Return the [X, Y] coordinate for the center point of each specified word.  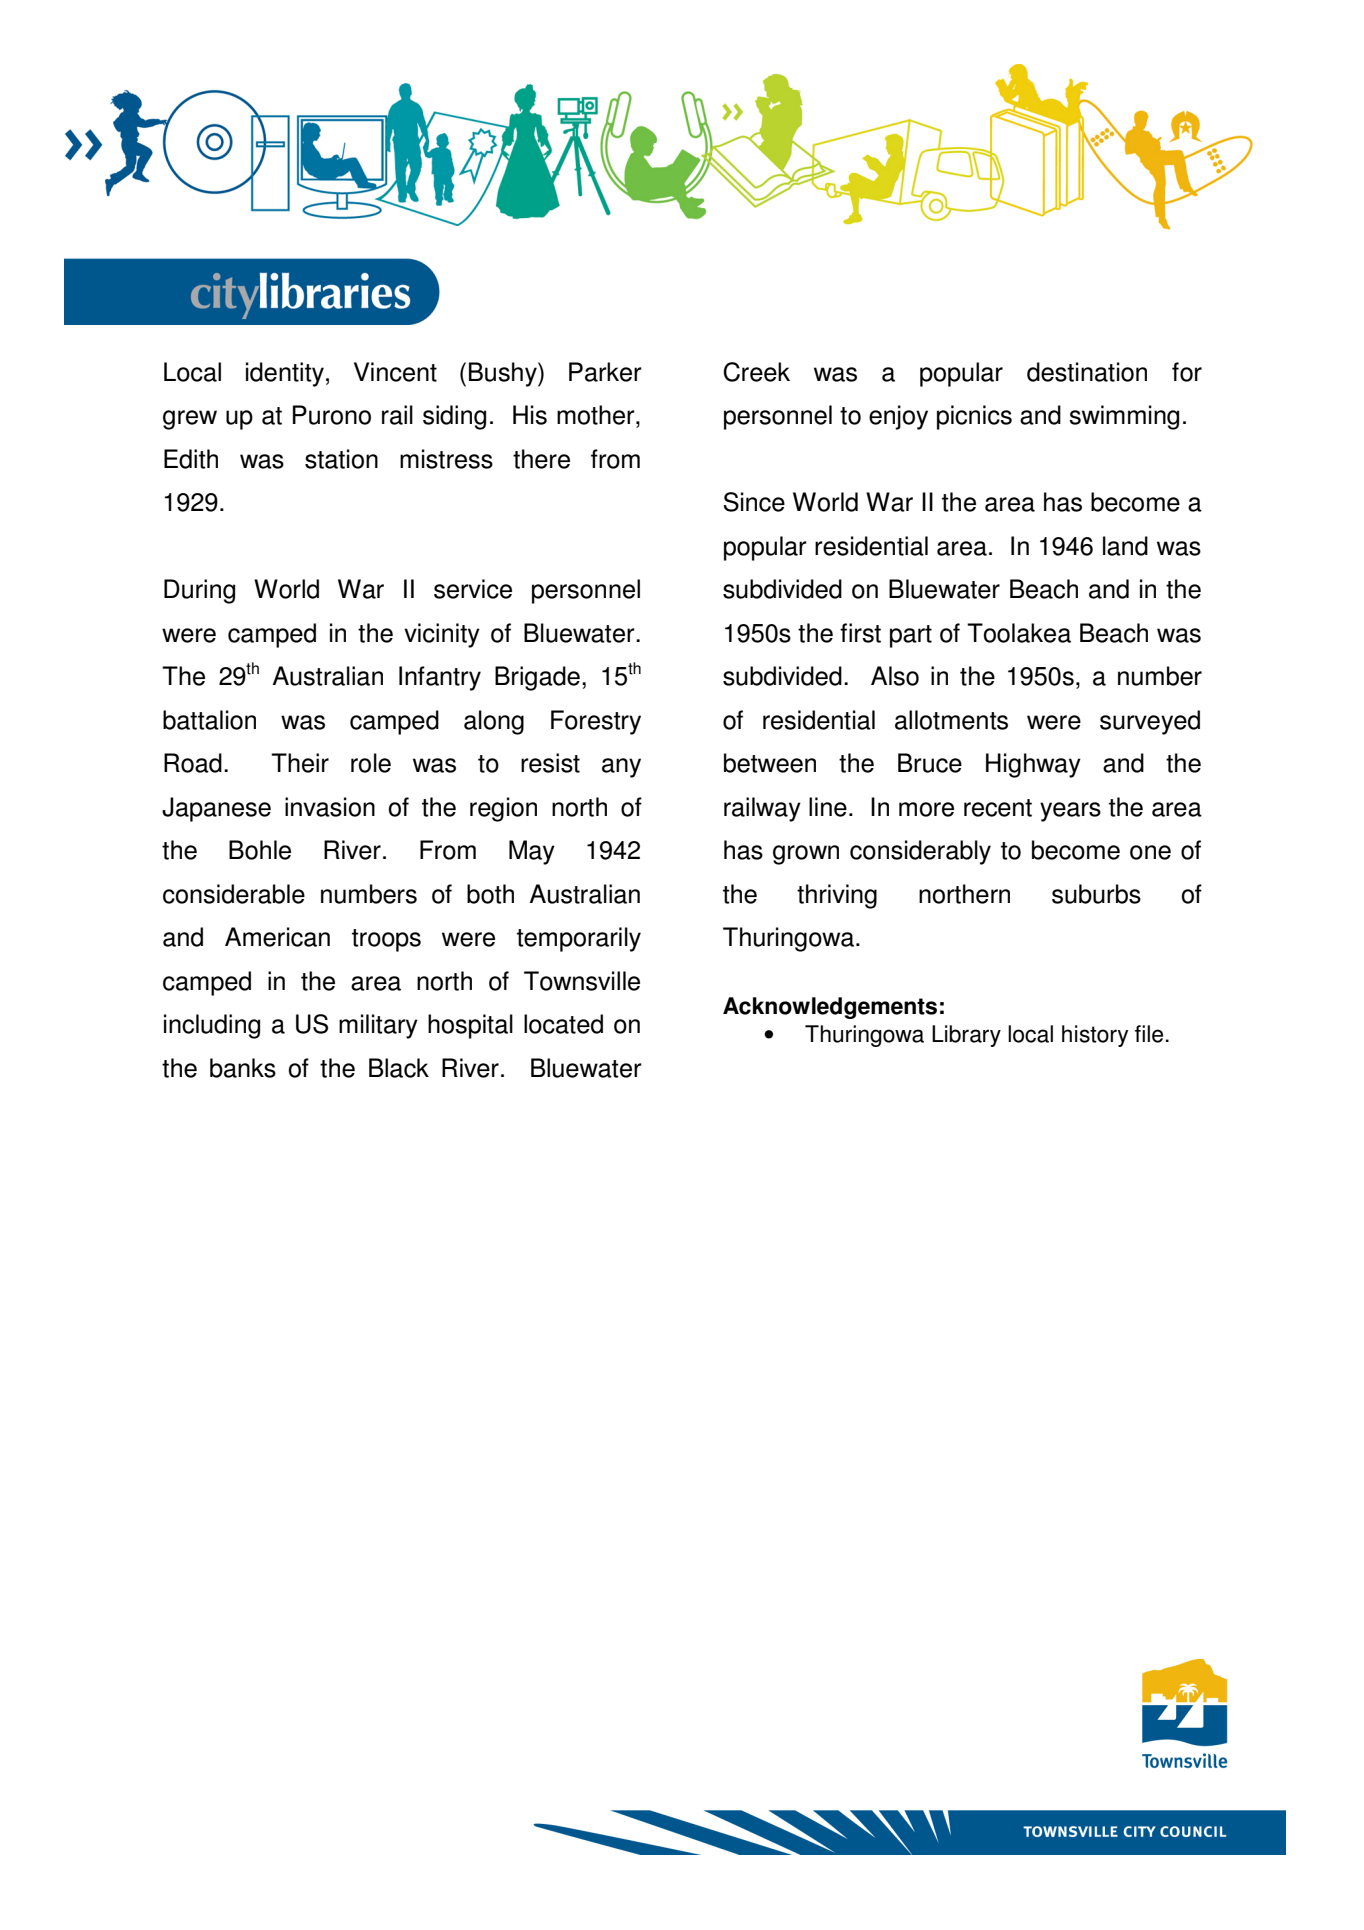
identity [285, 374]
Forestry [596, 722]
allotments [951, 720]
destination [1087, 372]
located [563, 1024]
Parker [605, 372]
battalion [209, 720]
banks [243, 1068]
